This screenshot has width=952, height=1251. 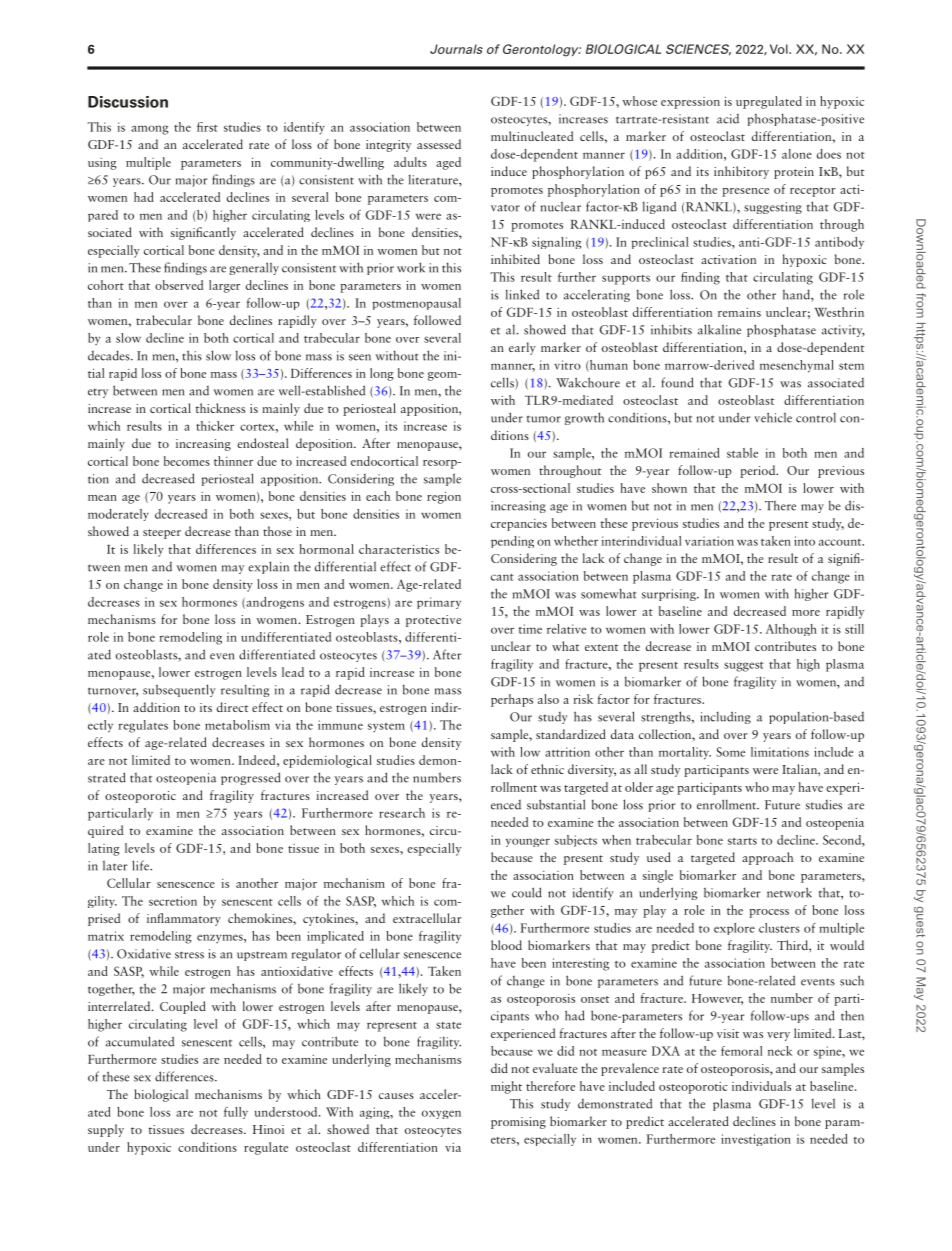 I want to click on fully, so click(x=236, y=1113).
